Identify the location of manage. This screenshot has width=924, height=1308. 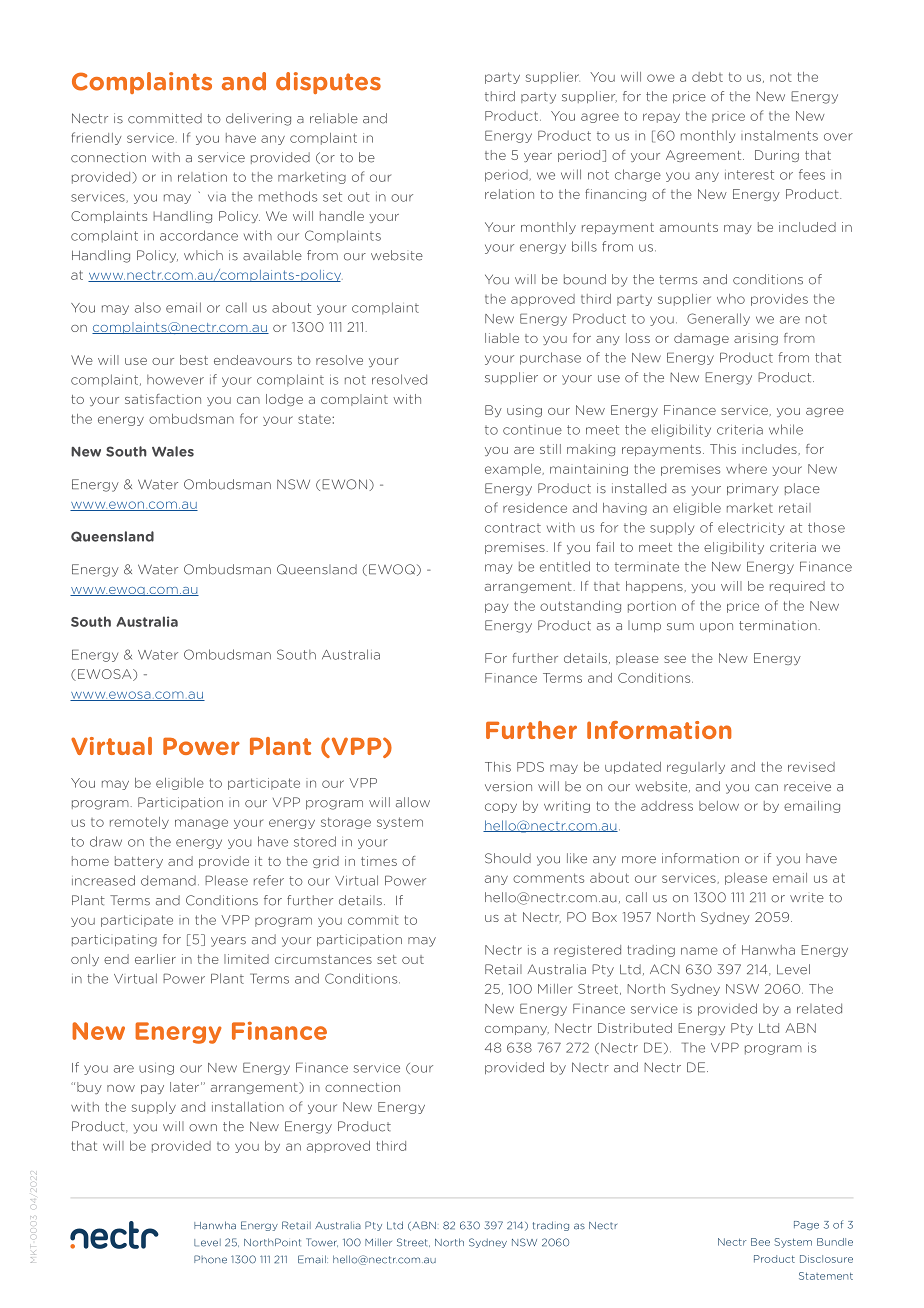
(201, 824).
